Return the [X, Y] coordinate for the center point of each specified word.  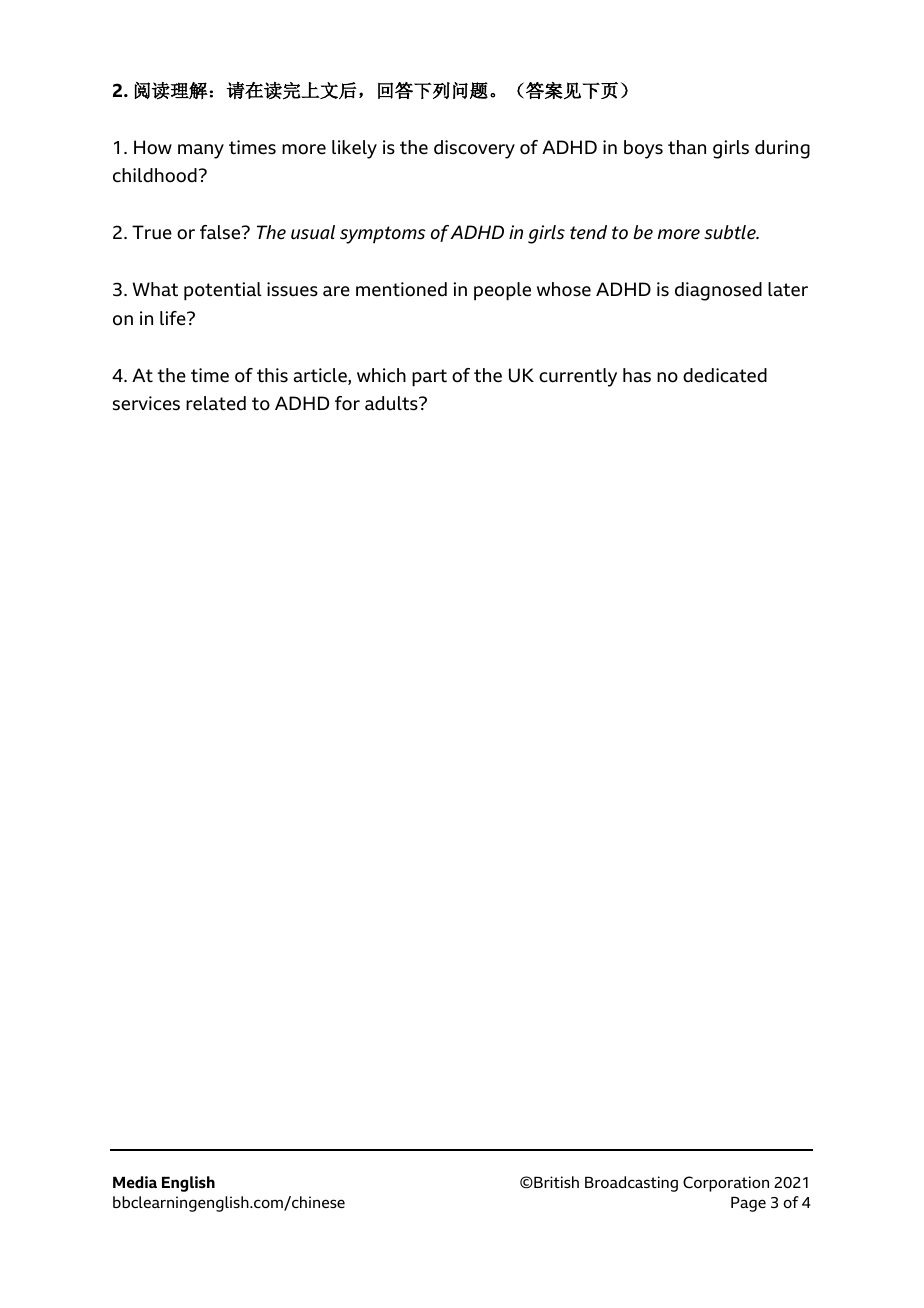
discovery [474, 149]
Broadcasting [631, 1184]
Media [135, 1182]
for [347, 403]
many [201, 151]
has [637, 375]
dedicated [725, 375]
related [216, 403]
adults [392, 403]
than [687, 147]
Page [748, 1204]
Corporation [726, 1184]
